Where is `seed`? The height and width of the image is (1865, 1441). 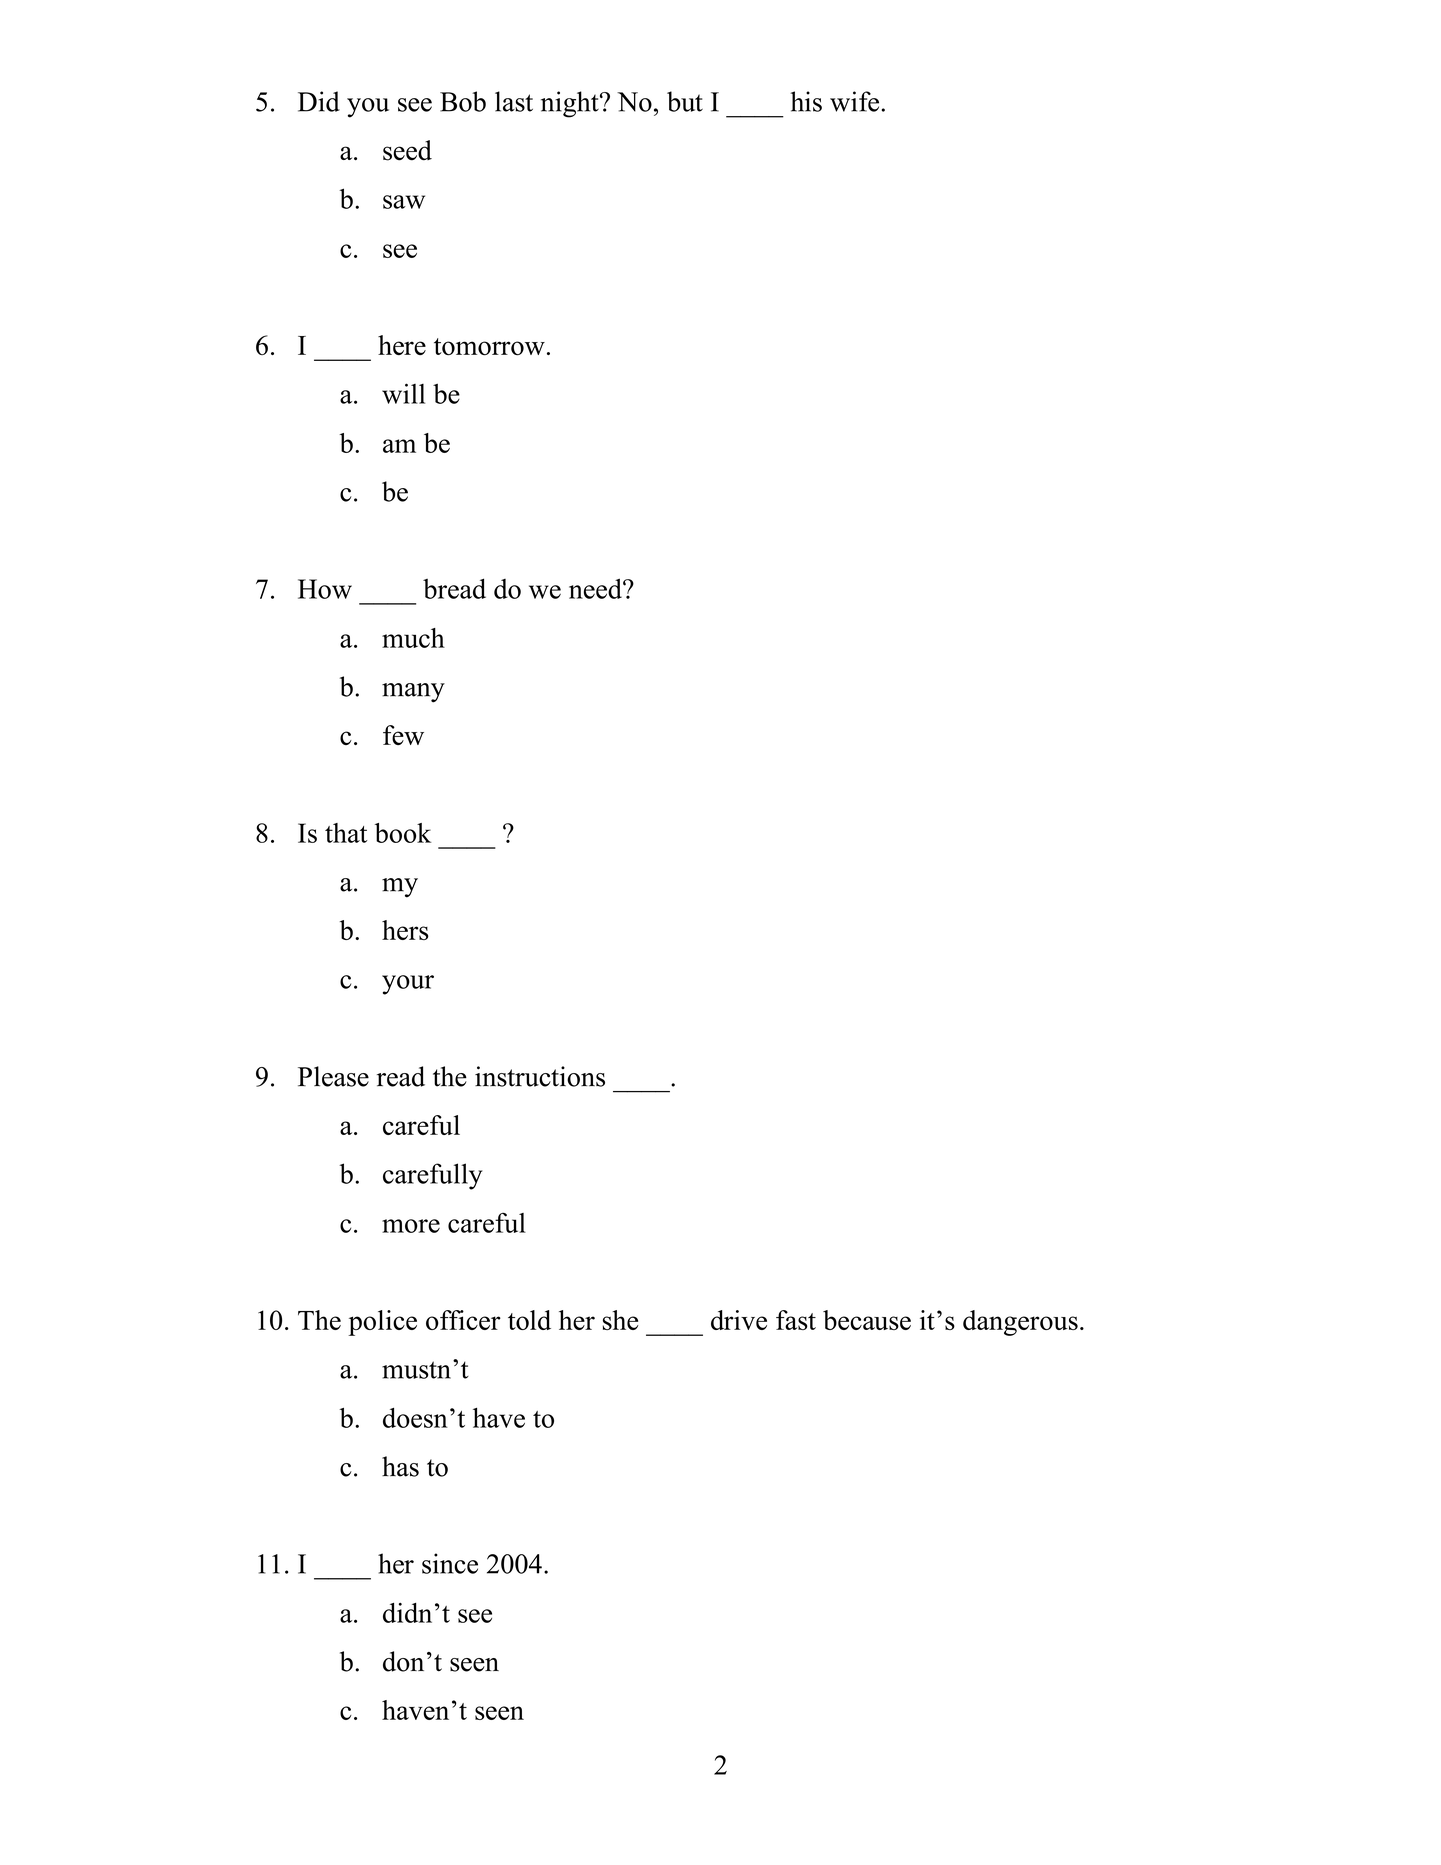
seed is located at coordinates (407, 150).
